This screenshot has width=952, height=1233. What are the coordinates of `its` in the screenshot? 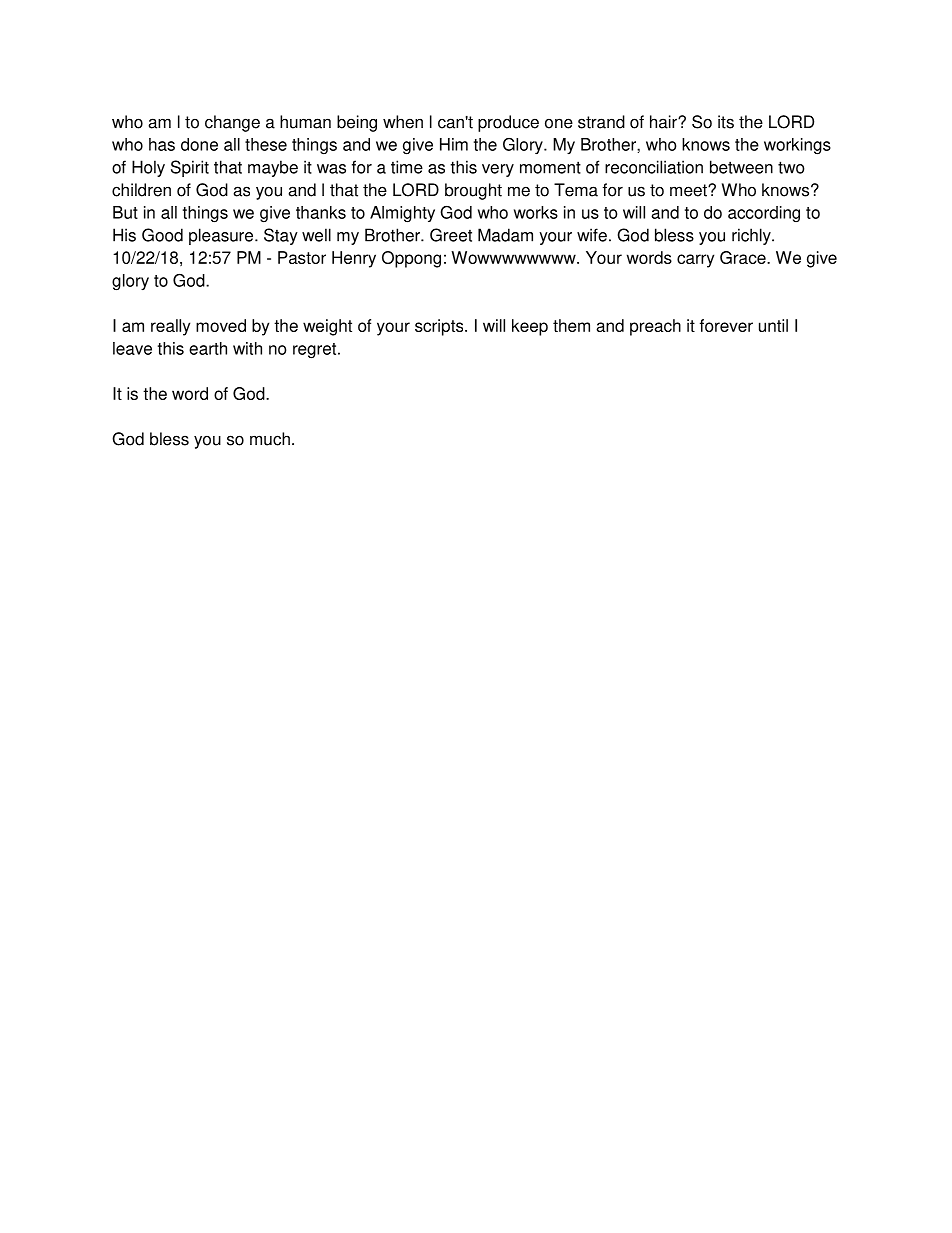 It's located at (726, 122).
